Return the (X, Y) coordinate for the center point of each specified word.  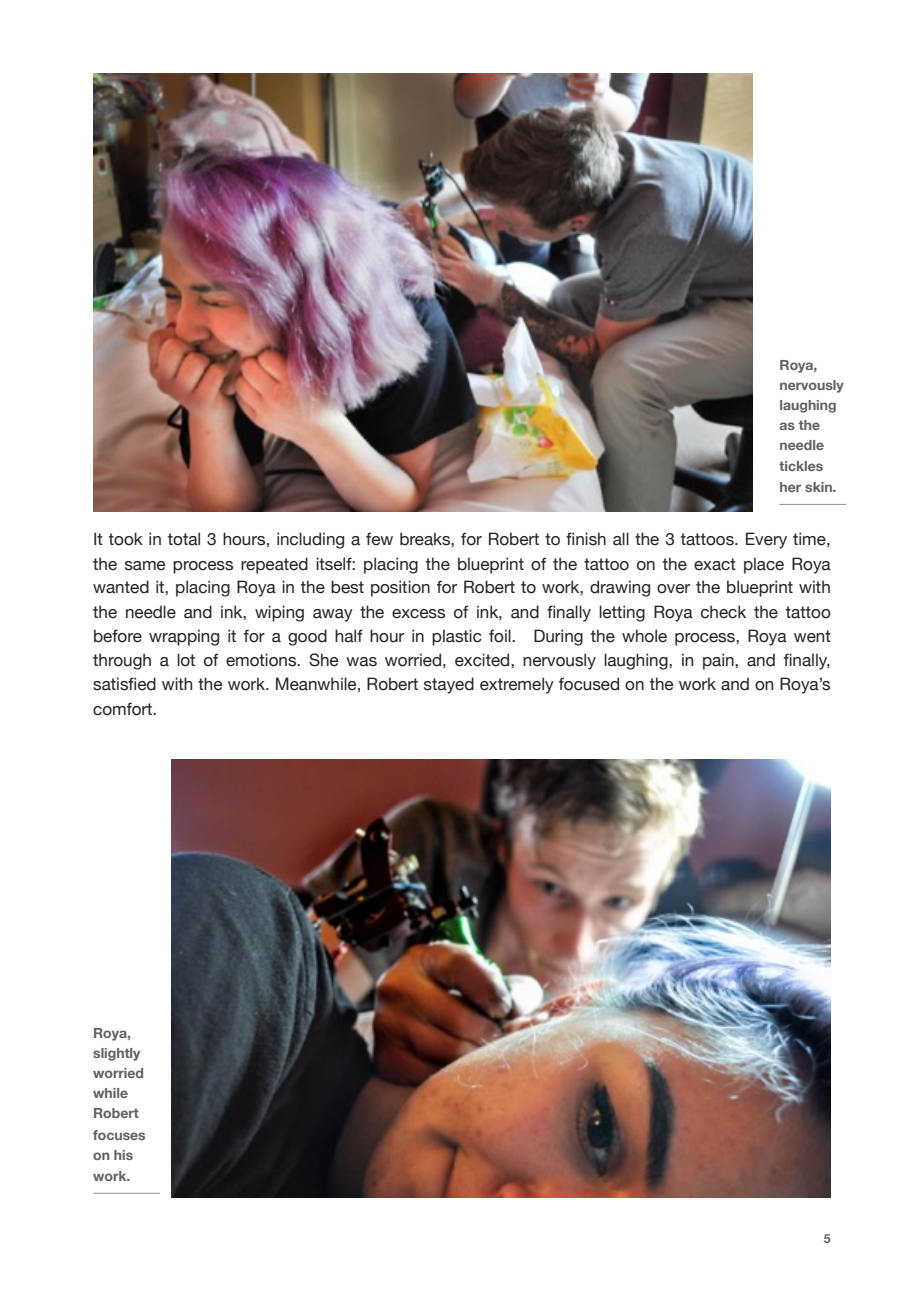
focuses (119, 1135)
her (790, 487)
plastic (457, 637)
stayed (449, 685)
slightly (116, 1054)
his (123, 1155)
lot (186, 660)
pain (719, 661)
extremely (517, 685)
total (183, 539)
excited (483, 660)
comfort (124, 709)
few (379, 539)
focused (589, 684)
